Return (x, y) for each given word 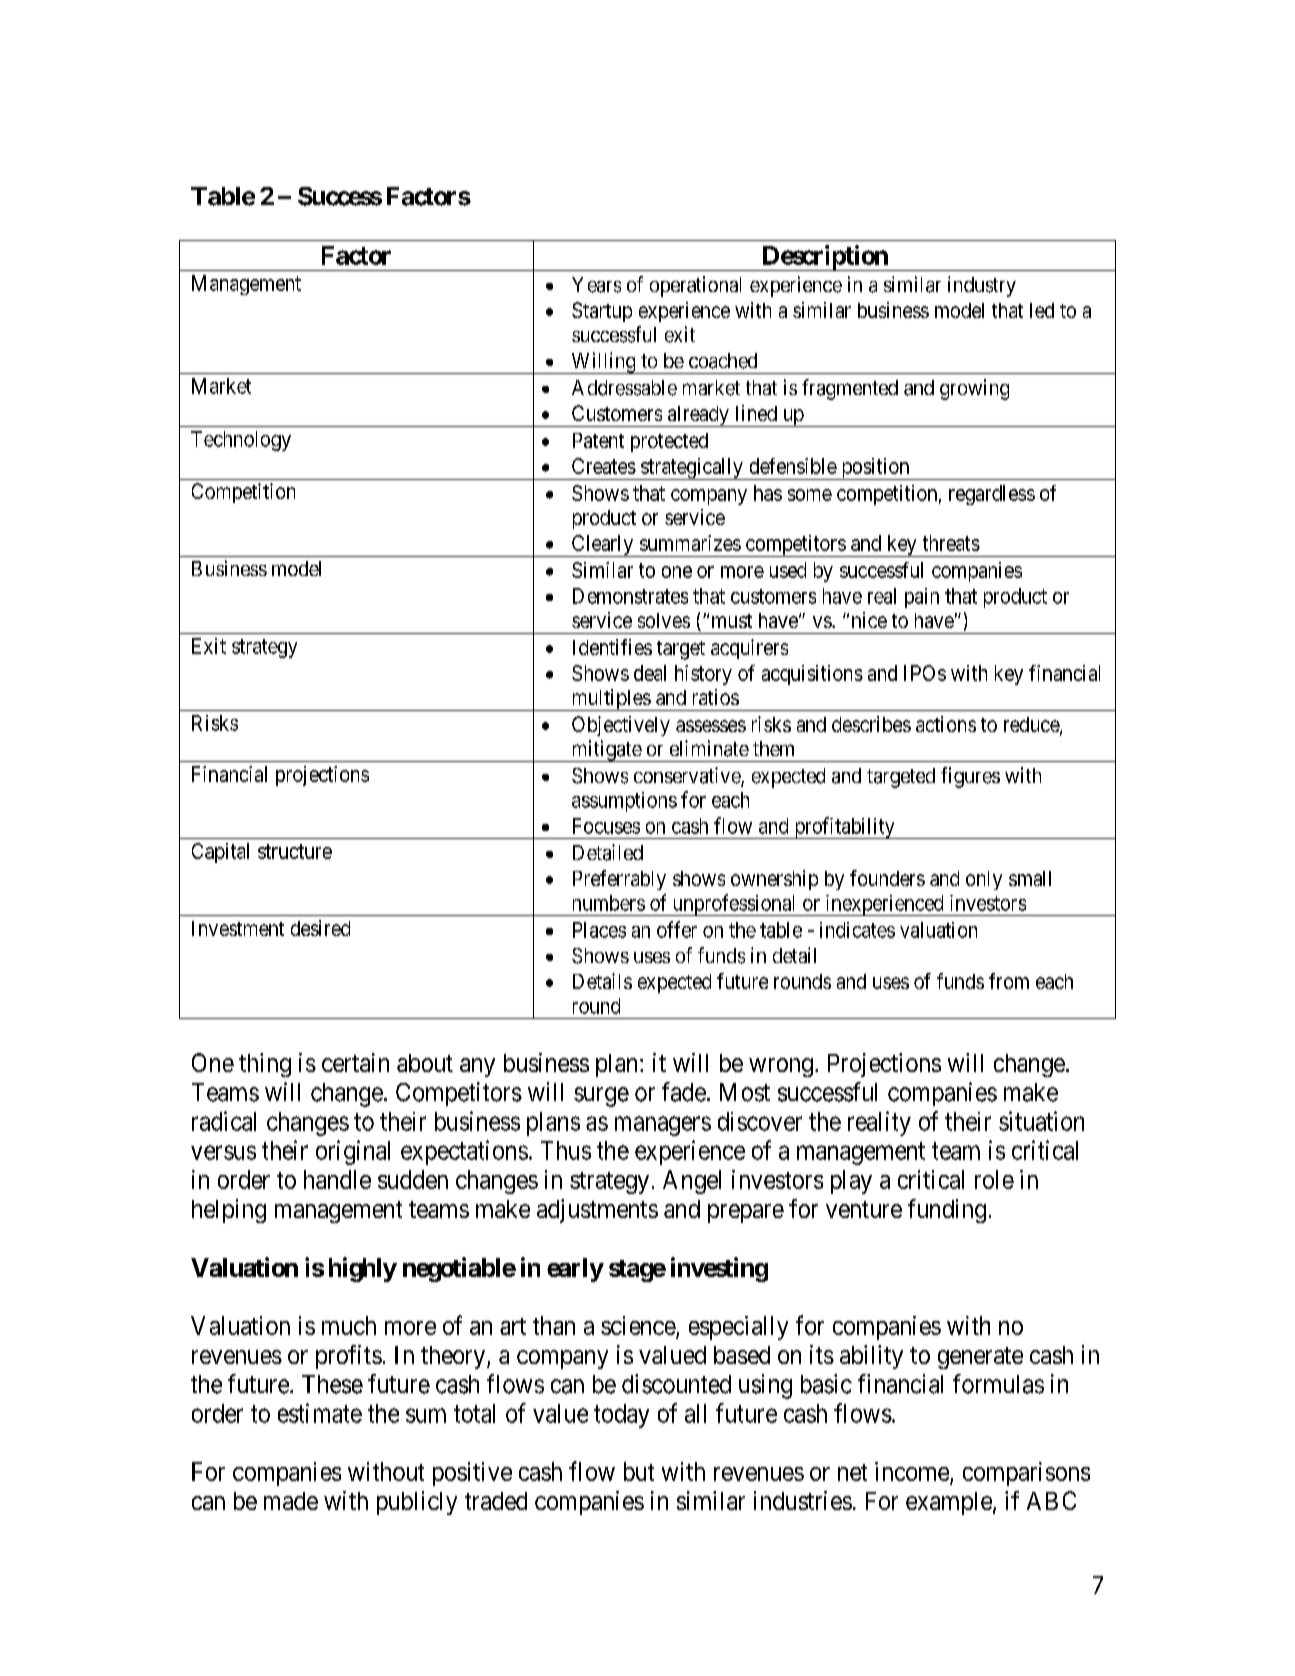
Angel (692, 1182)
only (984, 880)
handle (337, 1179)
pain (922, 598)
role (994, 1179)
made (291, 1501)
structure (295, 851)
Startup (602, 312)
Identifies (612, 647)
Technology (241, 441)
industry (982, 286)
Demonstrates (630, 596)
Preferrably (619, 880)
